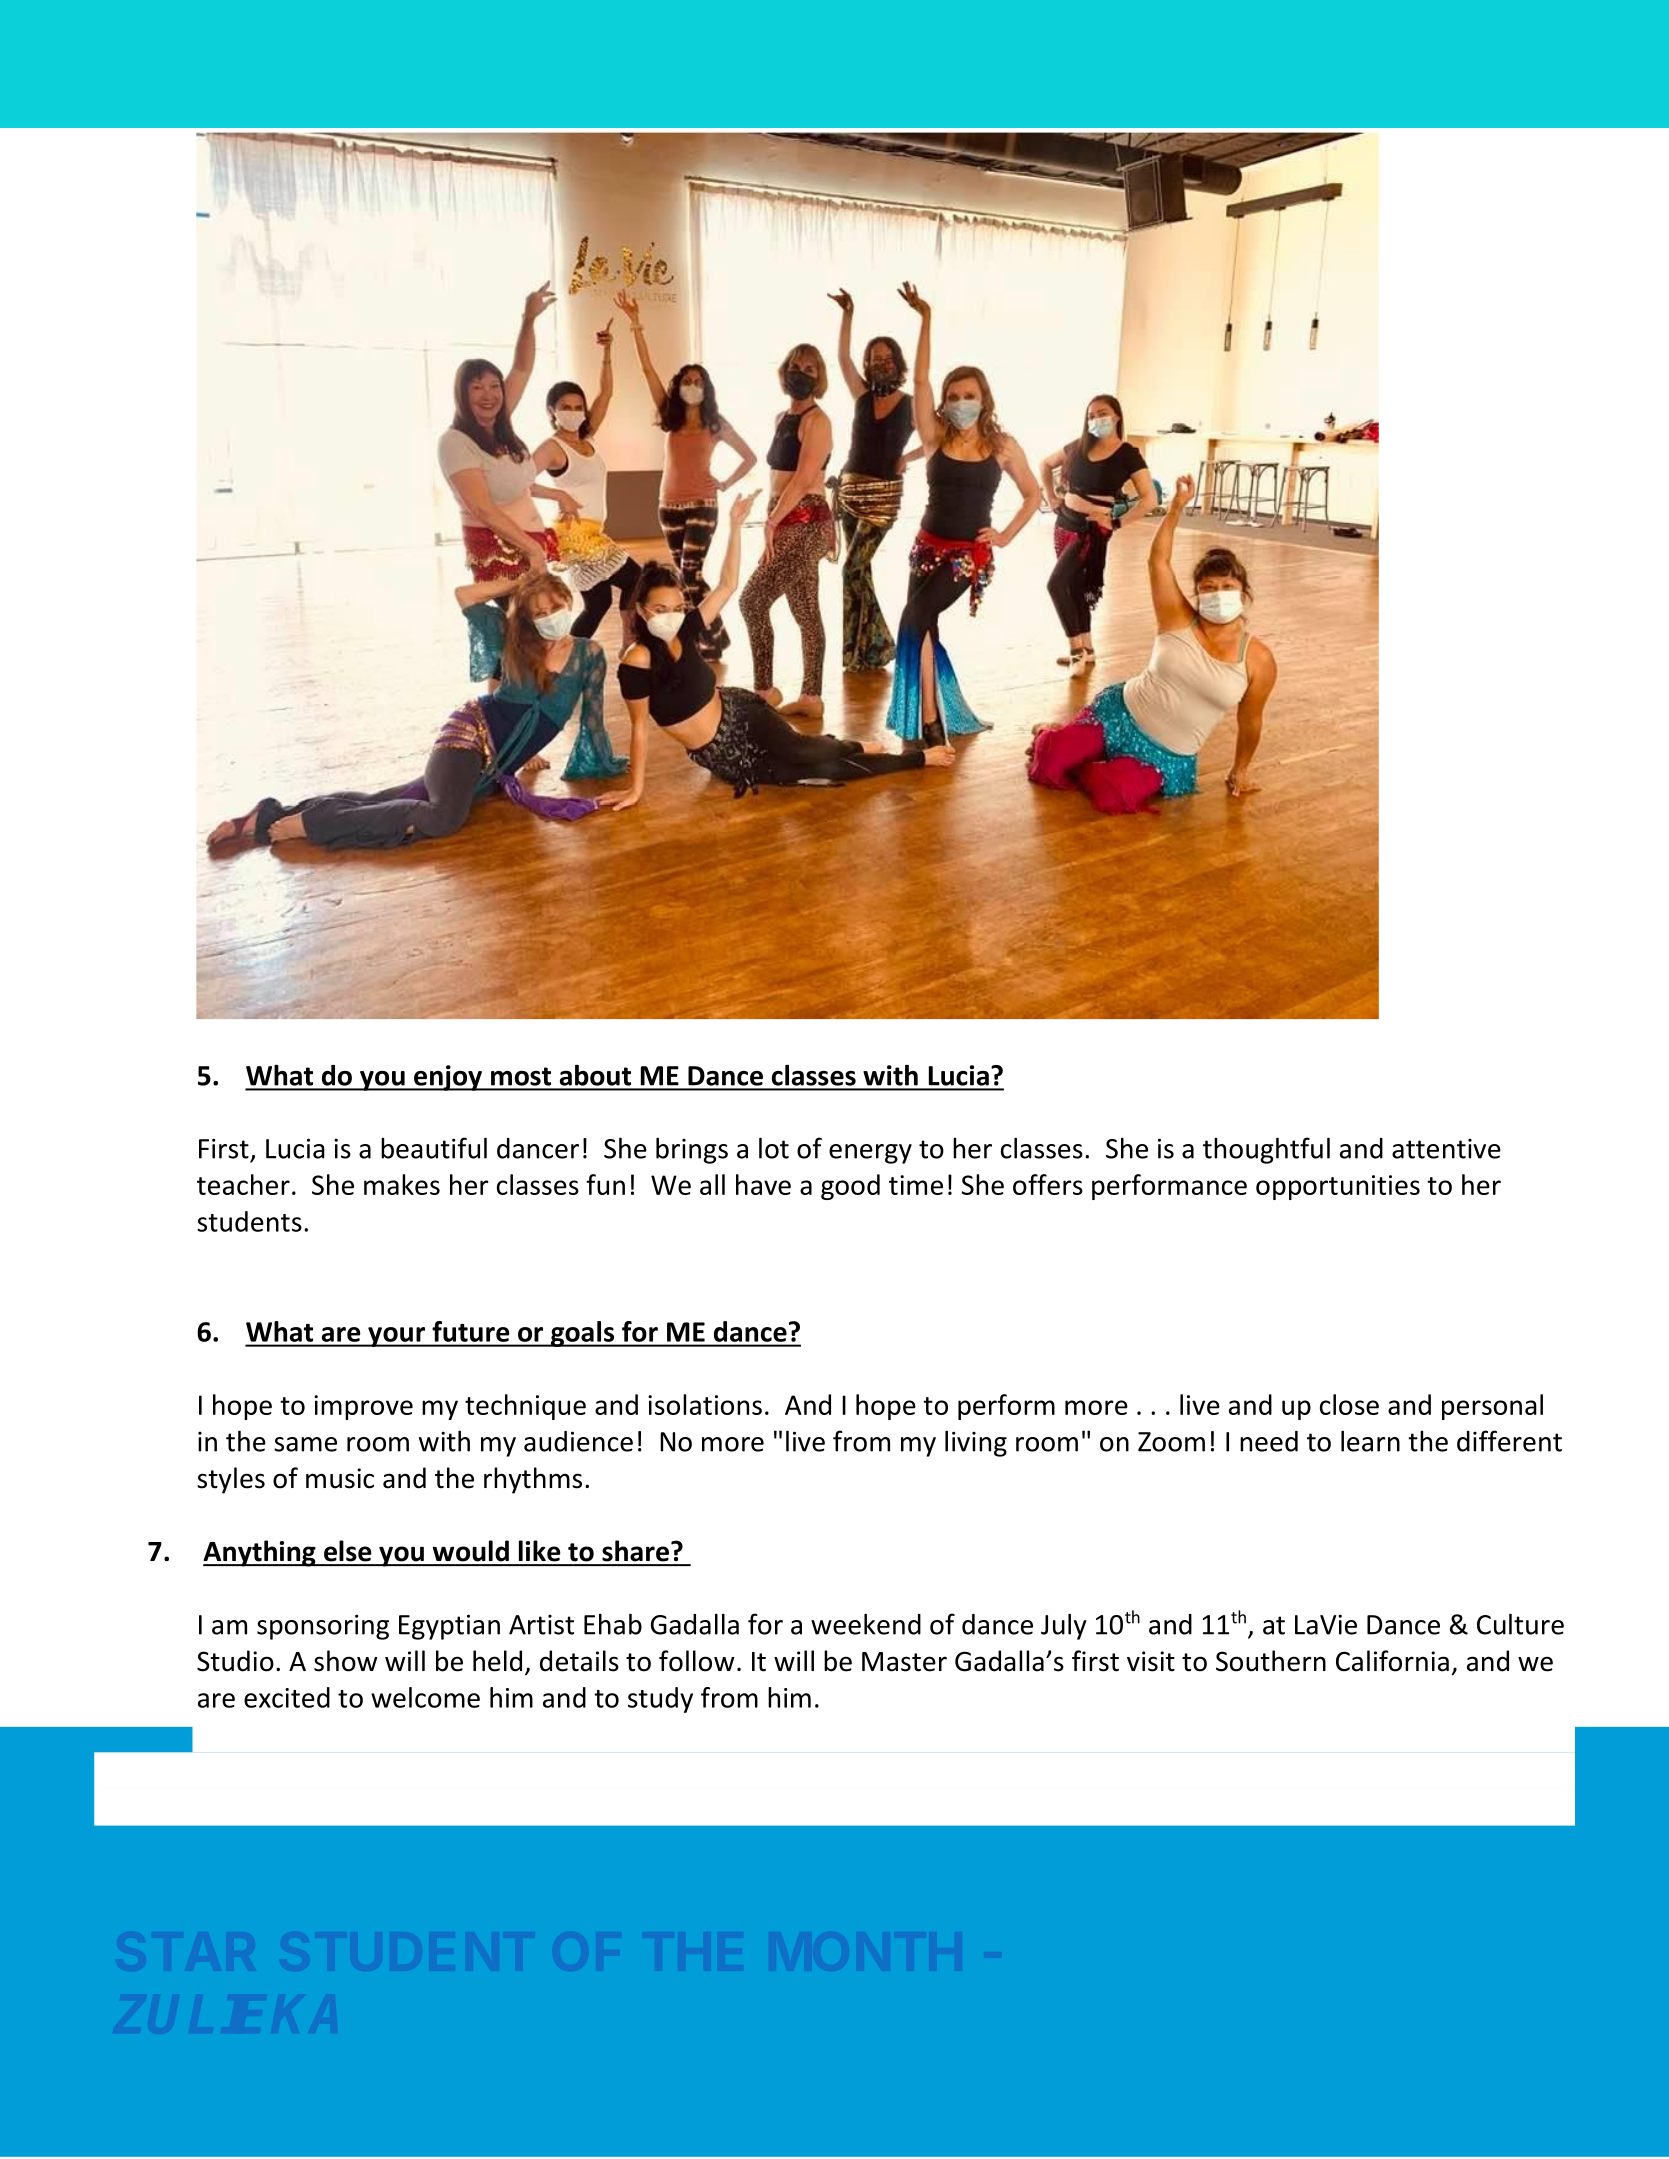  Describe the element at coordinates (425, 1697) in the screenshot. I see `welcome` at that location.
